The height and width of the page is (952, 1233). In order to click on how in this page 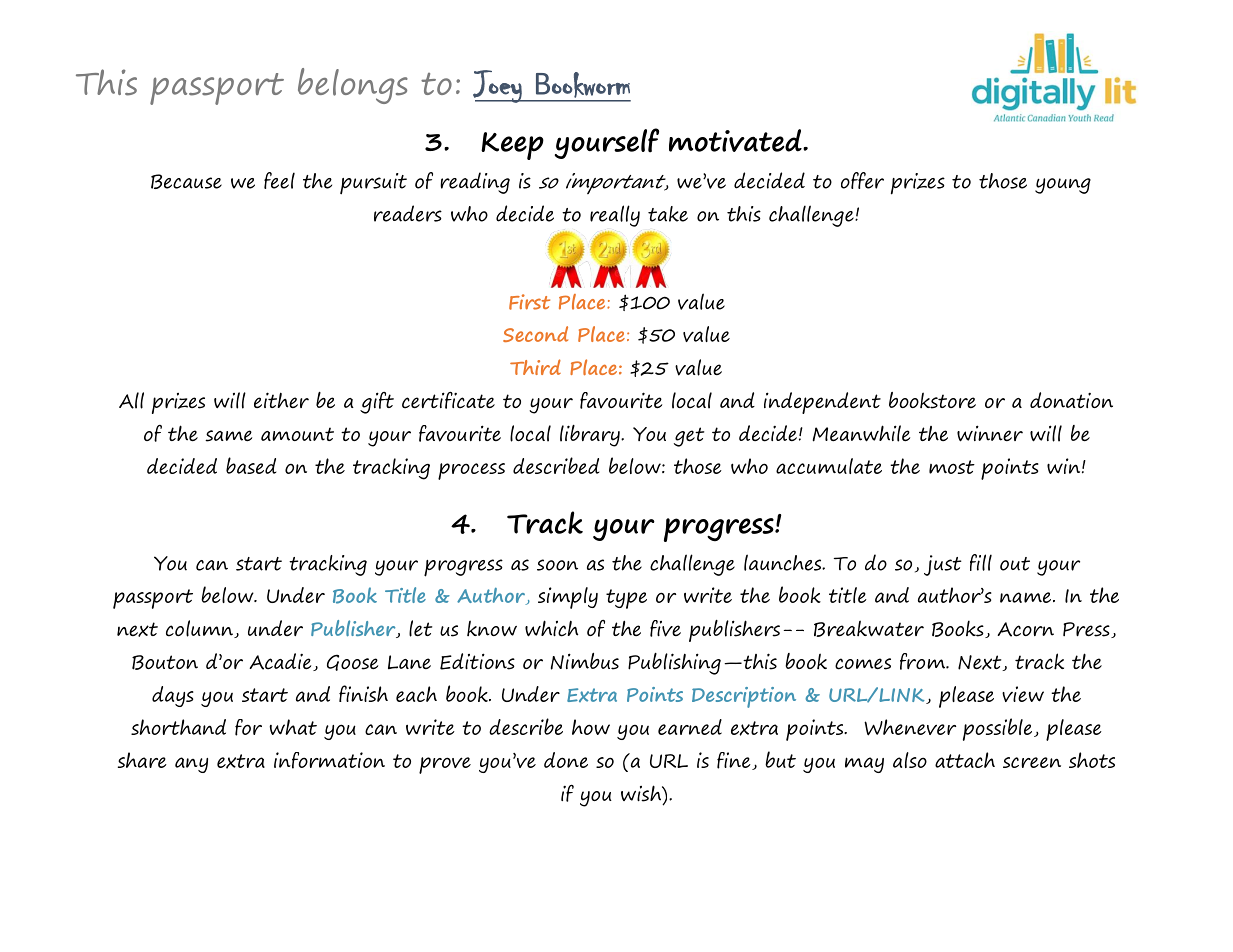, I will do `click(591, 727)`.
